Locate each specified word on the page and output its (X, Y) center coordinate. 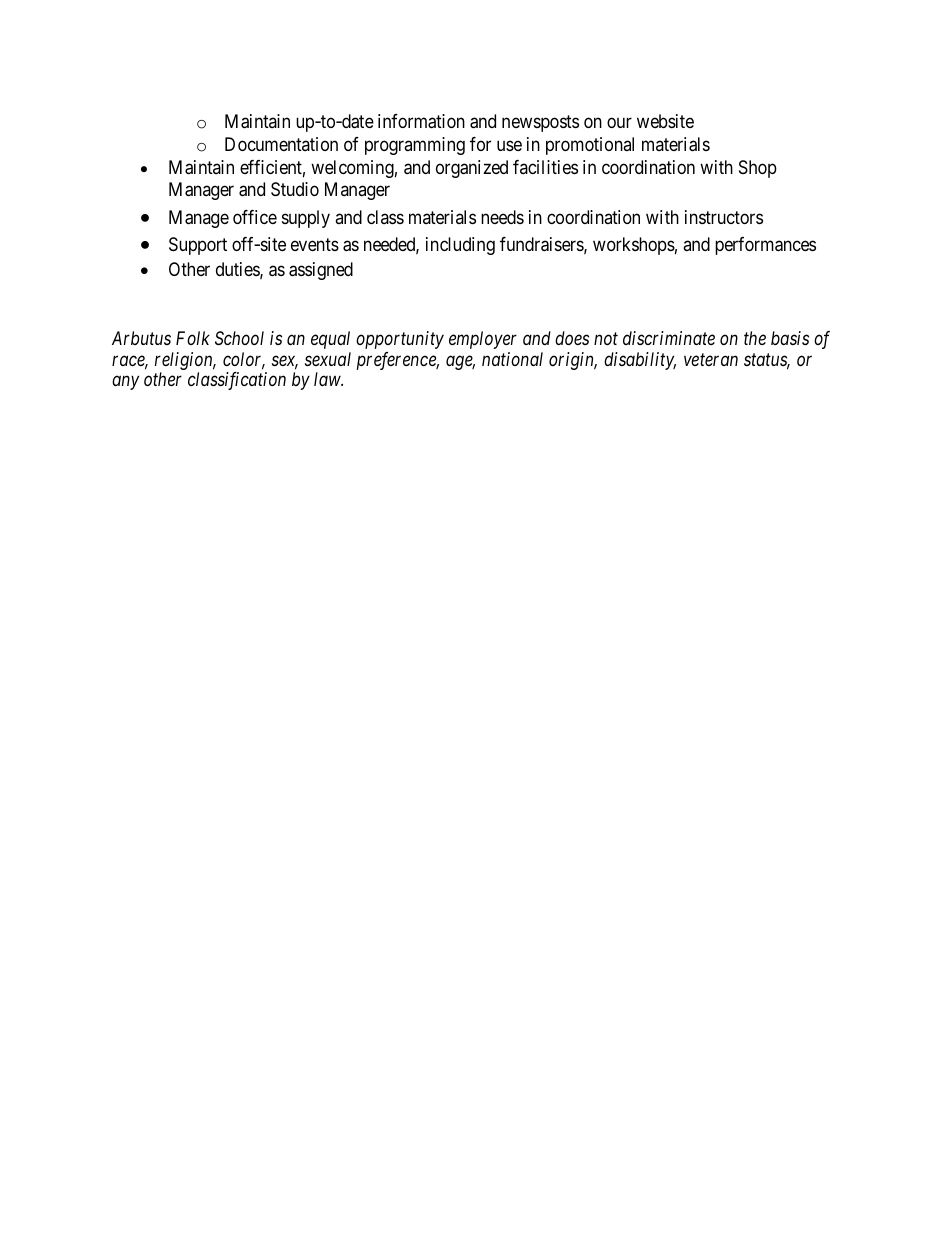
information (421, 121)
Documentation (281, 144)
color (244, 360)
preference (398, 361)
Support (198, 246)
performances (765, 246)
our (619, 123)
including (460, 246)
